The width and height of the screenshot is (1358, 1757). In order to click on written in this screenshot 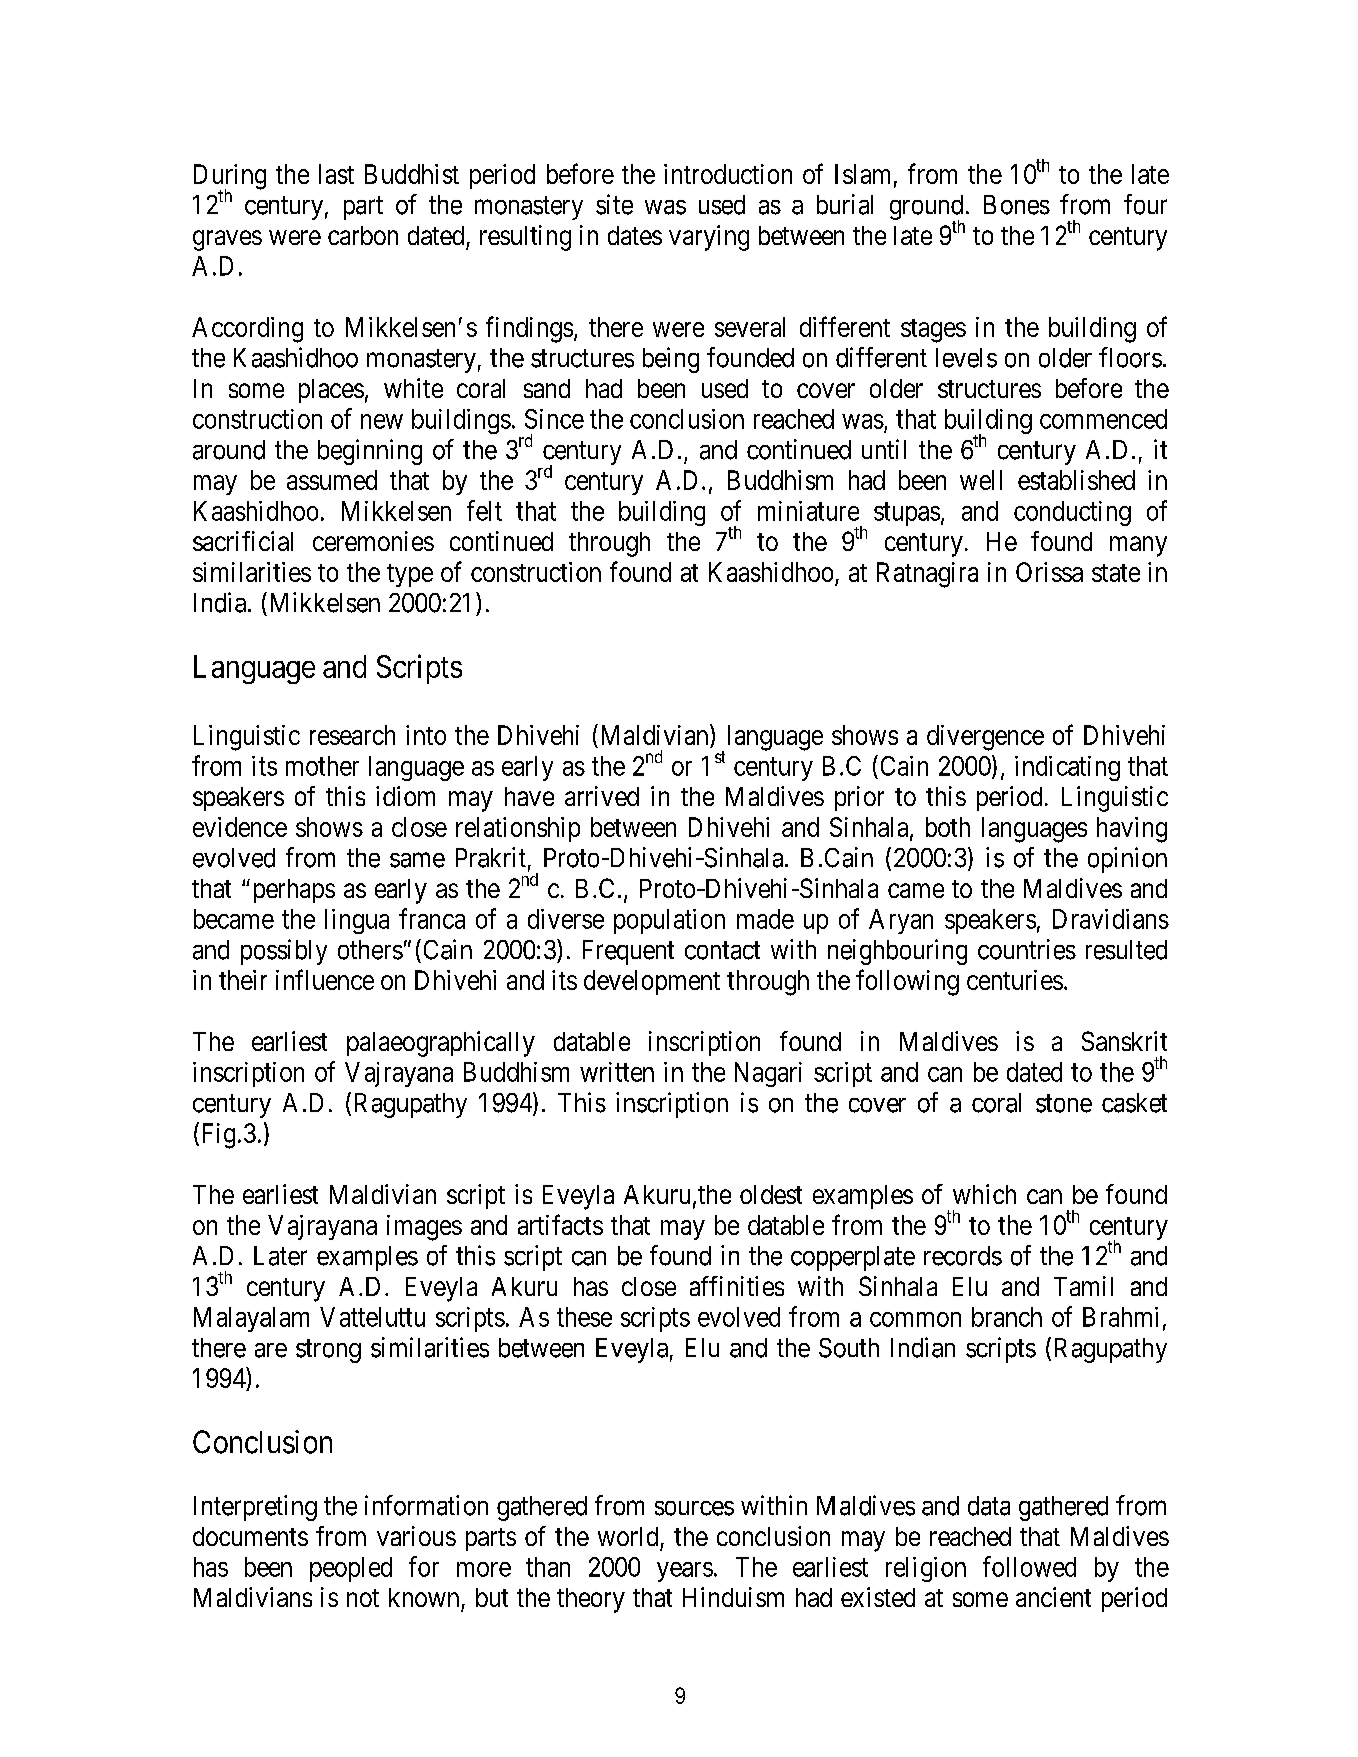, I will do `click(617, 1072)`.
